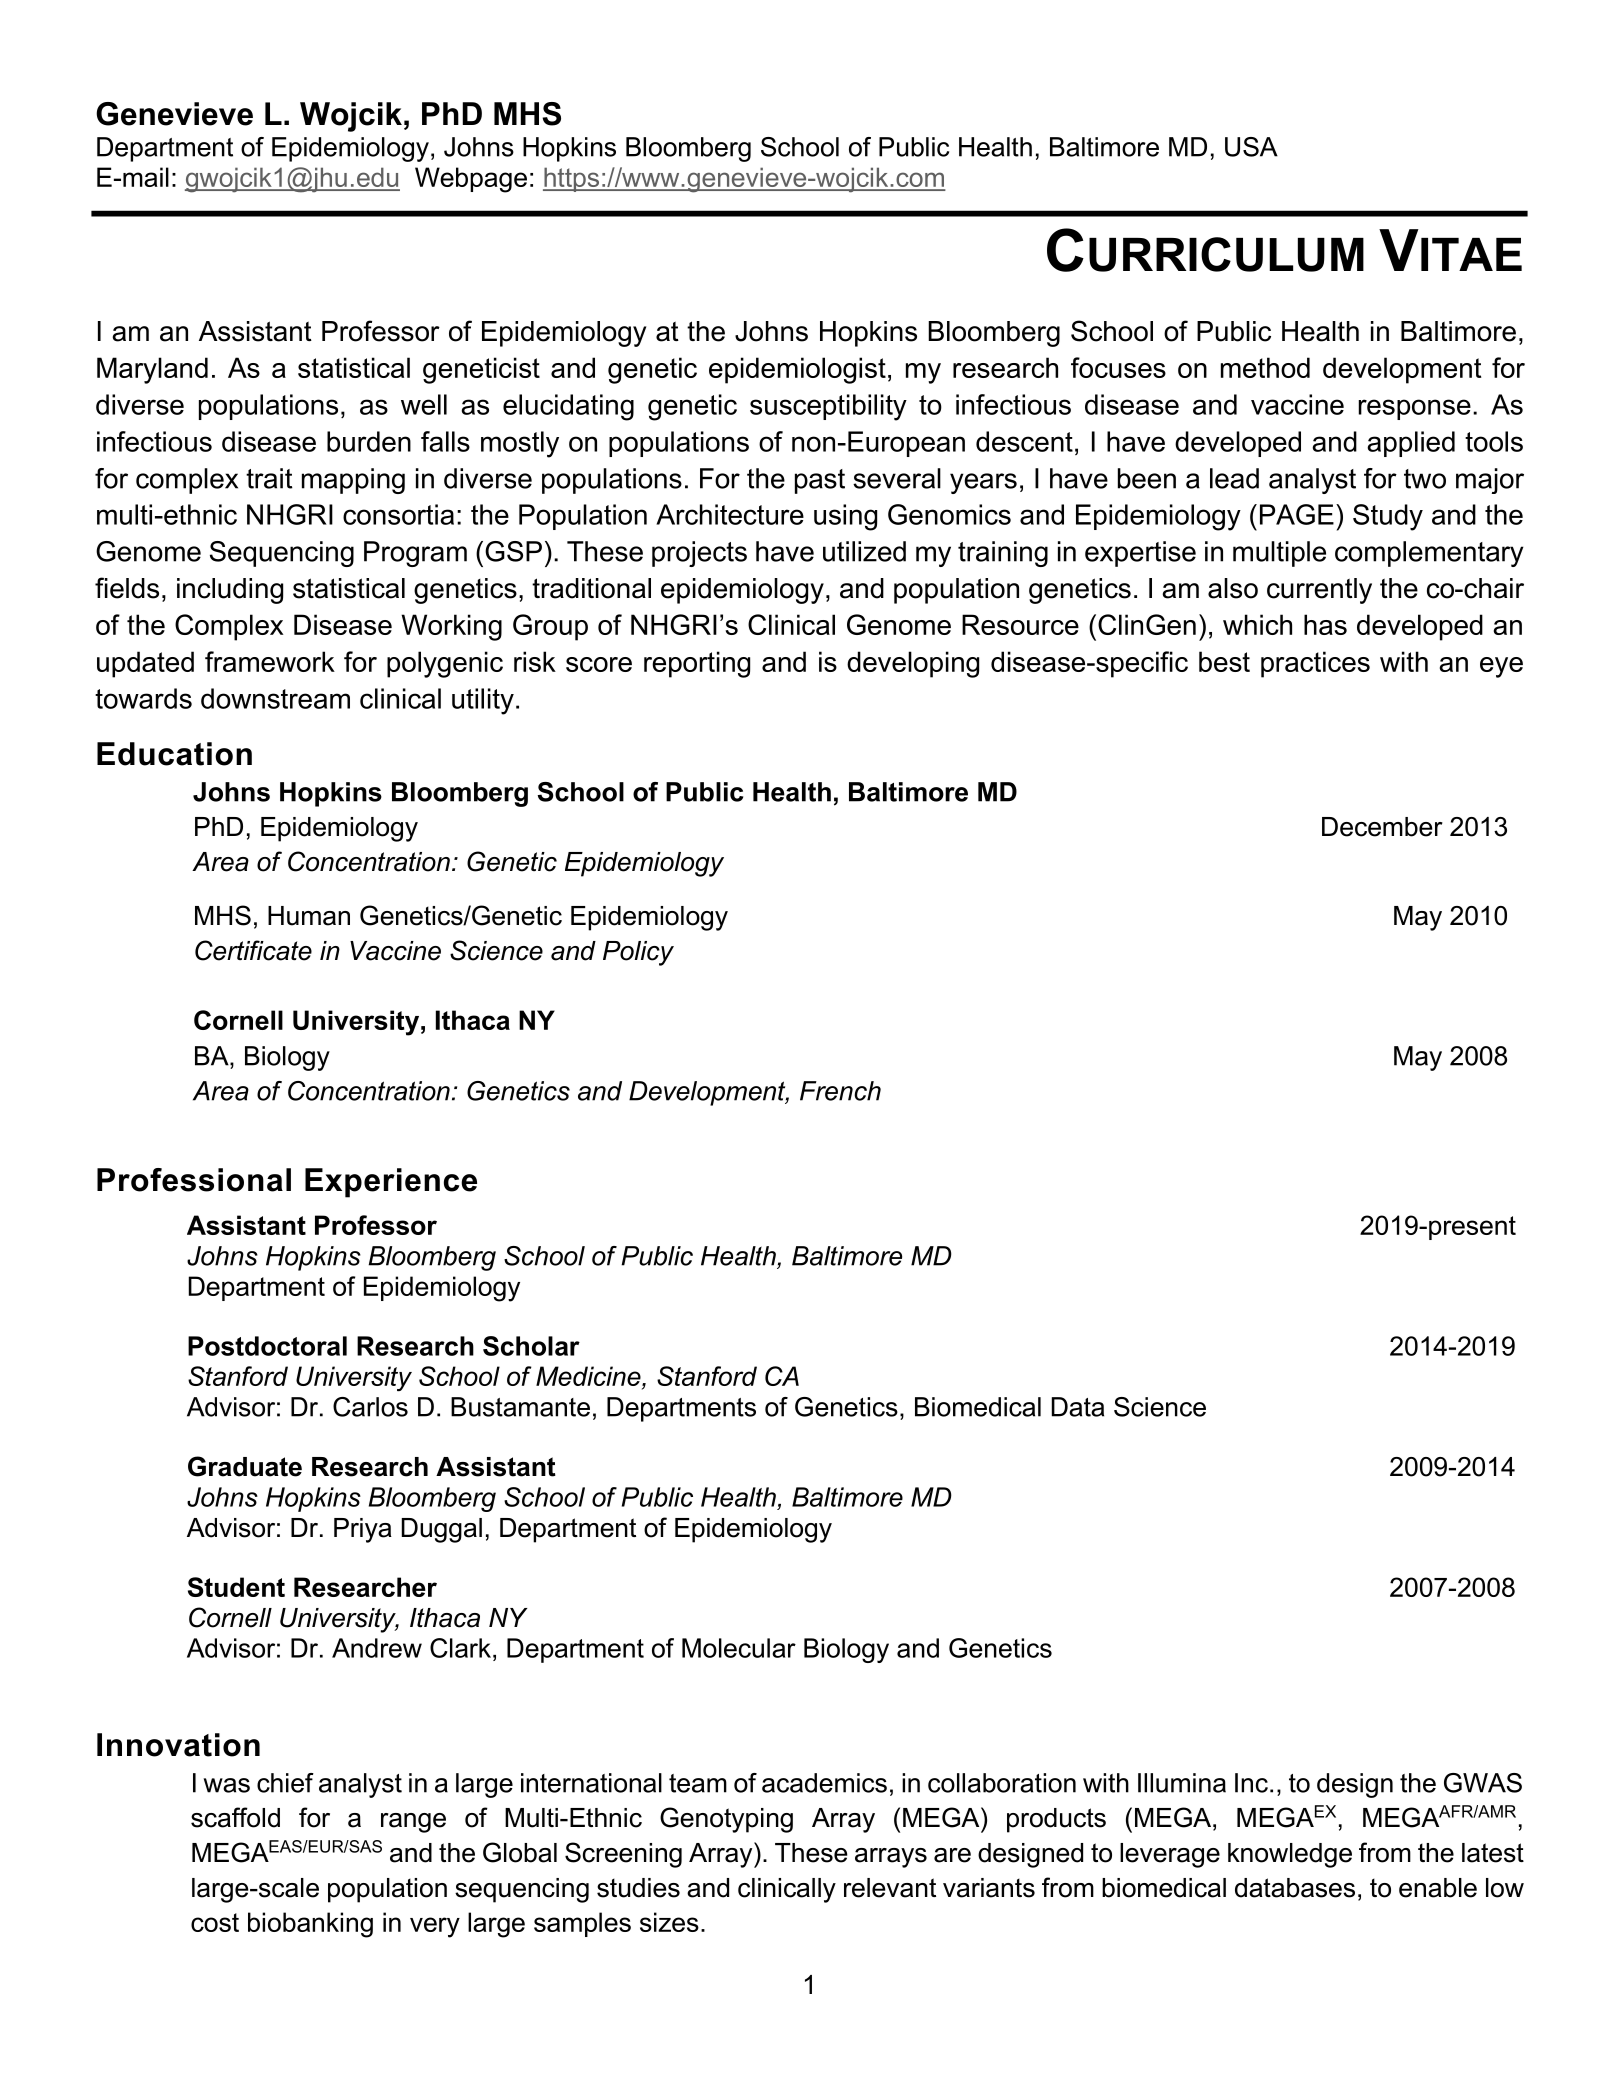  What do you see at coordinates (1382, 827) in the page?
I see `December` at bounding box center [1382, 827].
